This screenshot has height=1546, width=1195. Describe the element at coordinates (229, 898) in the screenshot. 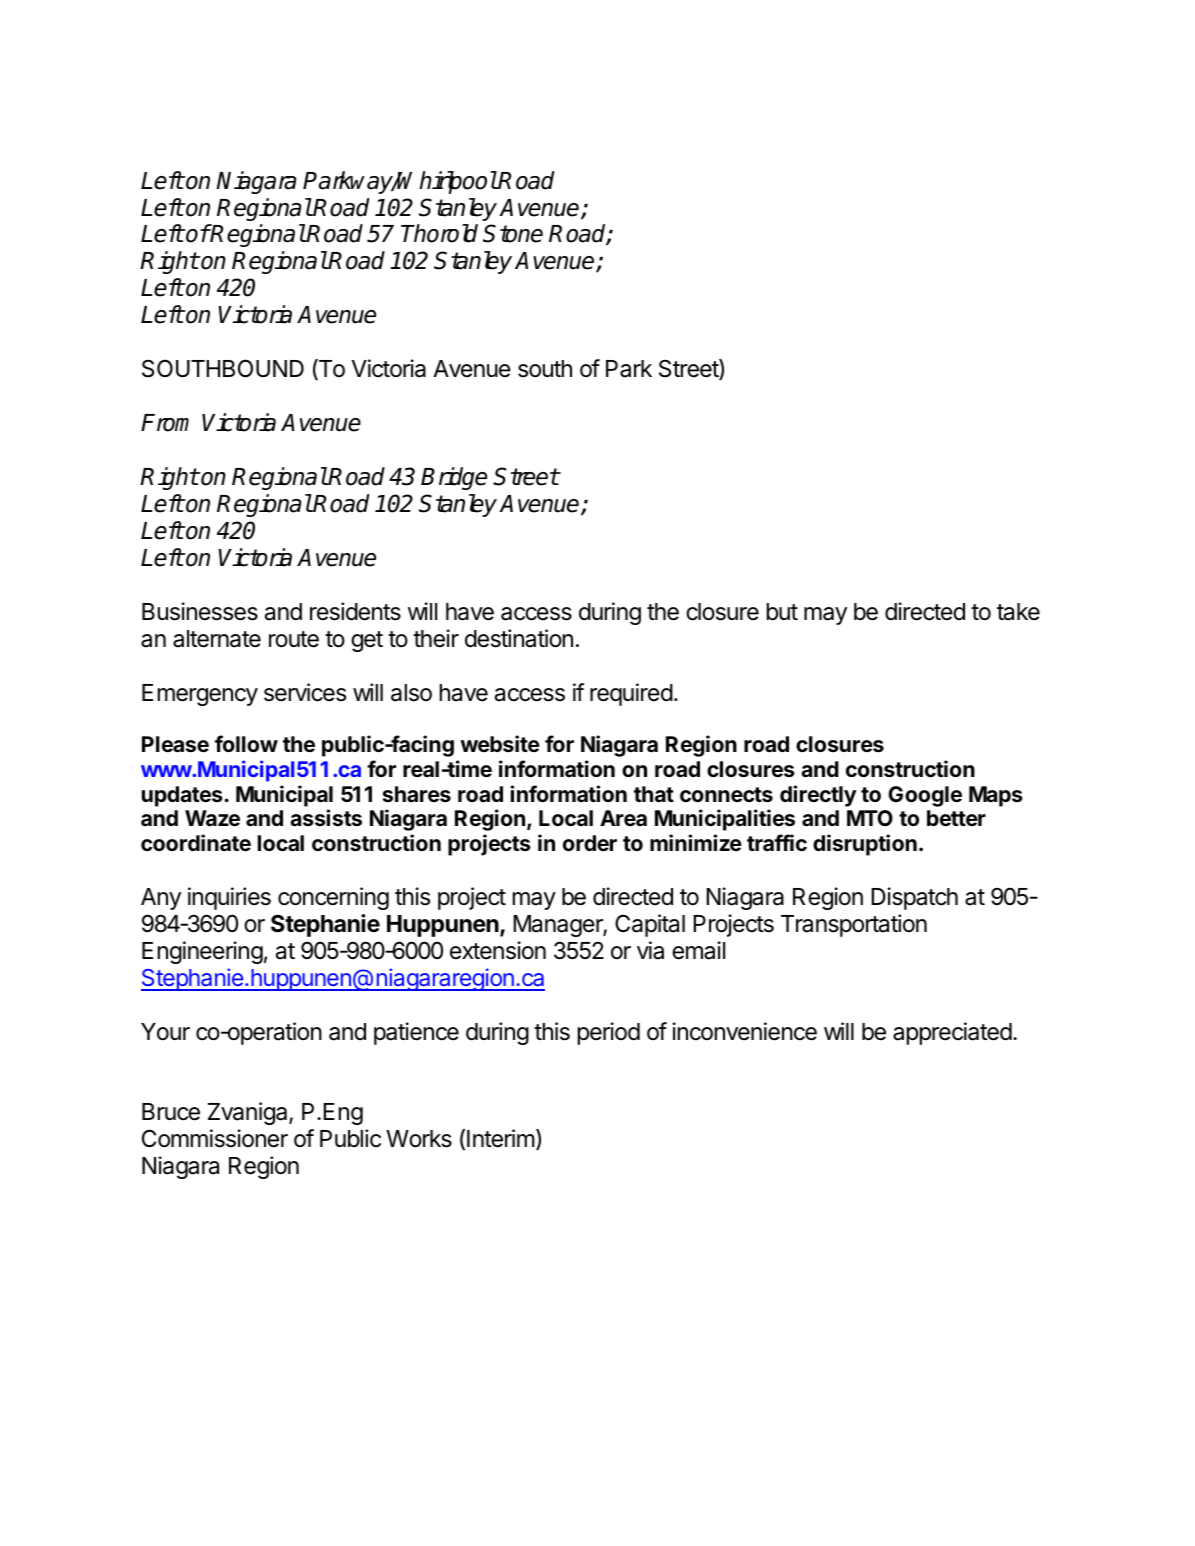

I see `inquiries` at that location.
